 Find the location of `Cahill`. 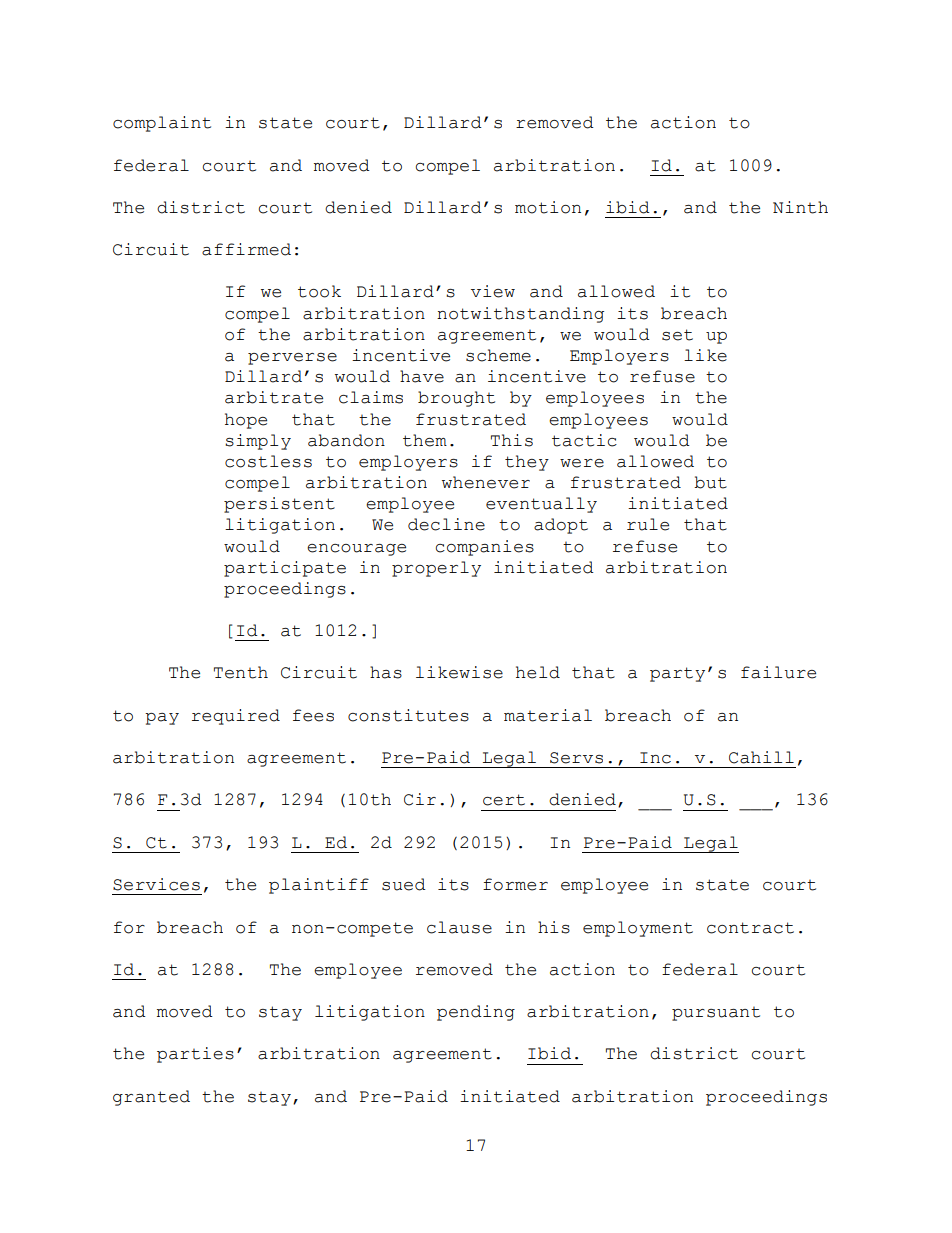

Cahill is located at coordinates (761, 757).
